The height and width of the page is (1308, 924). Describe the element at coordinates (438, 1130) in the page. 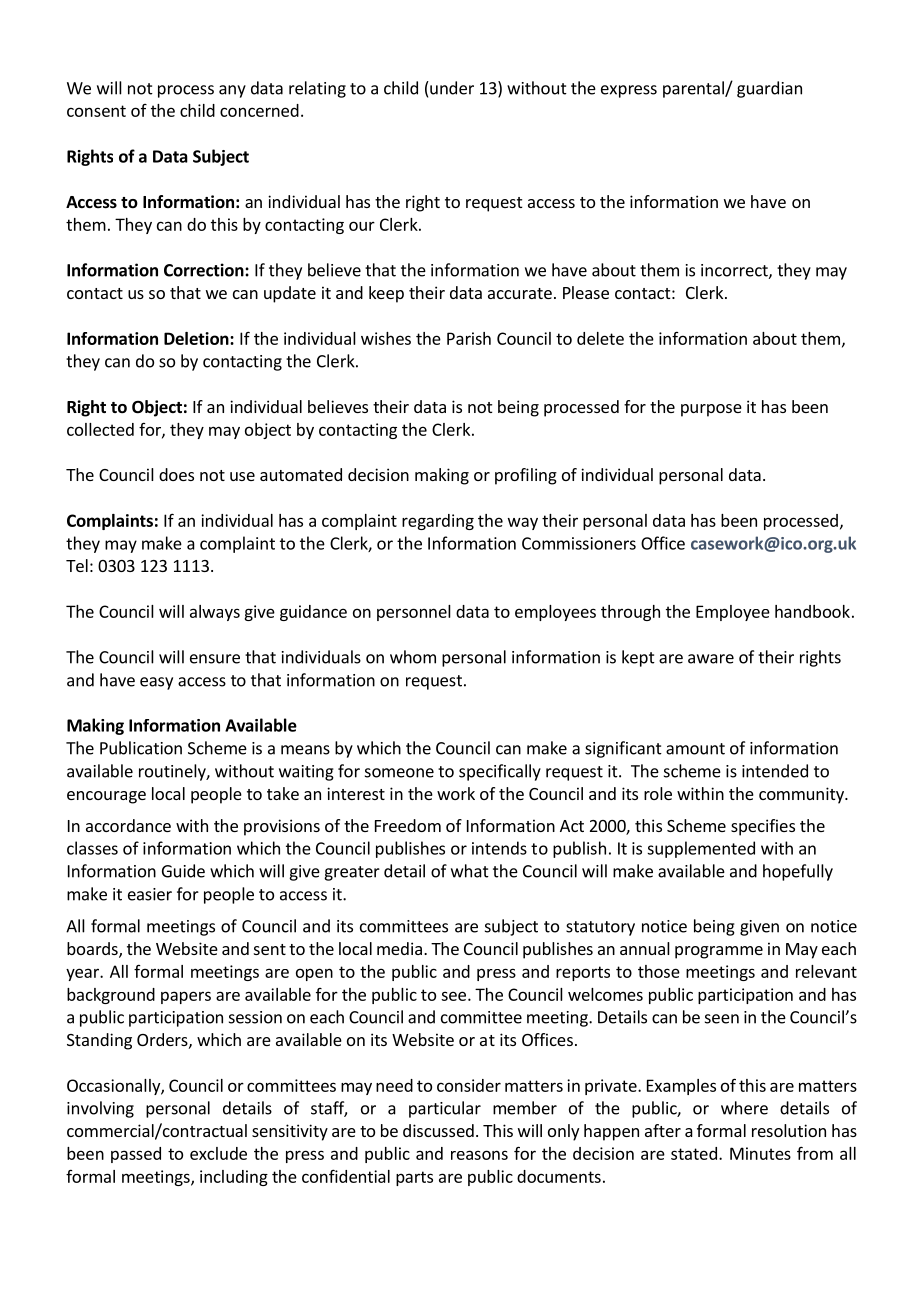

I see `discussed` at that location.
